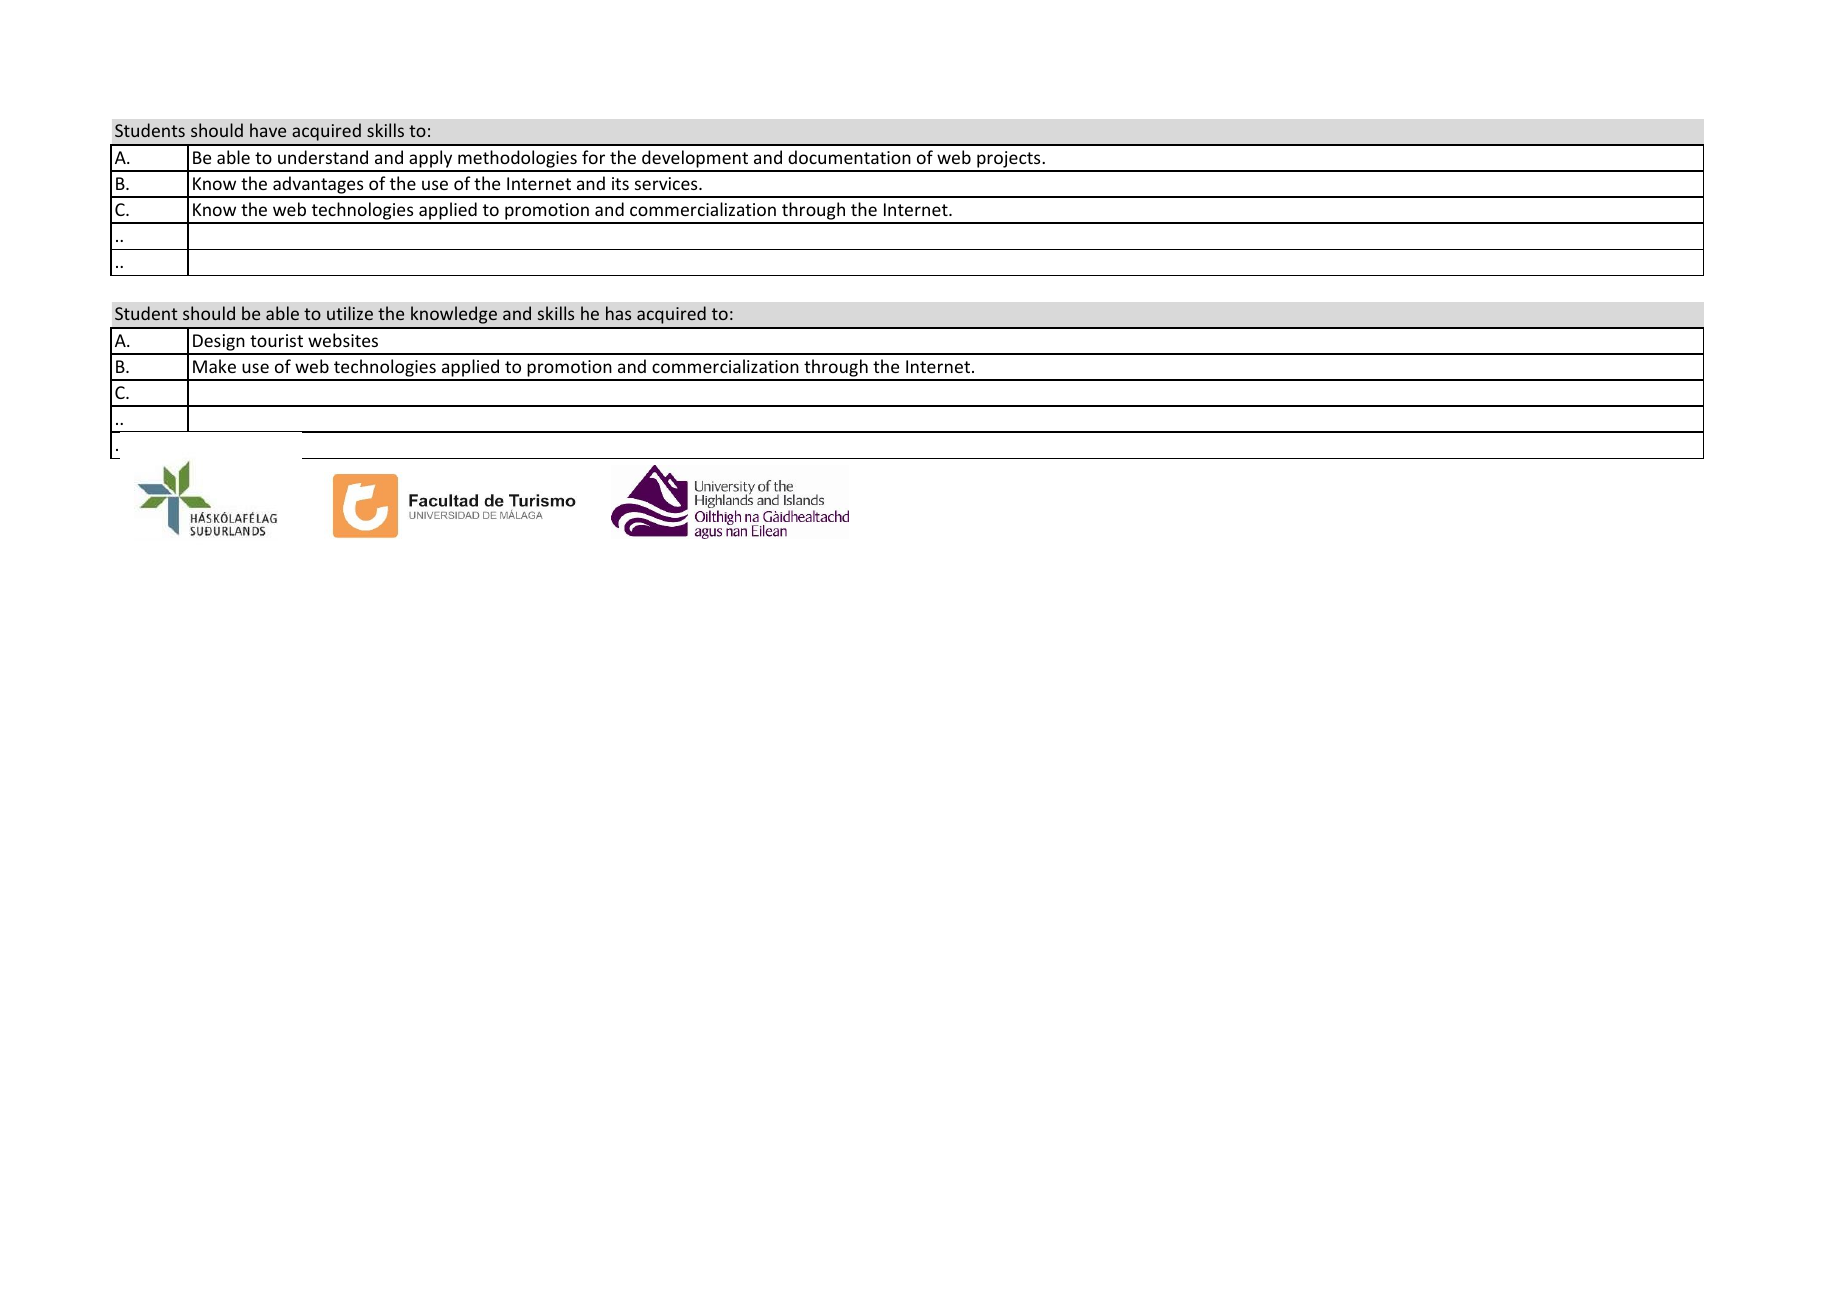  What do you see at coordinates (214, 366) in the page?
I see `Make` at bounding box center [214, 366].
